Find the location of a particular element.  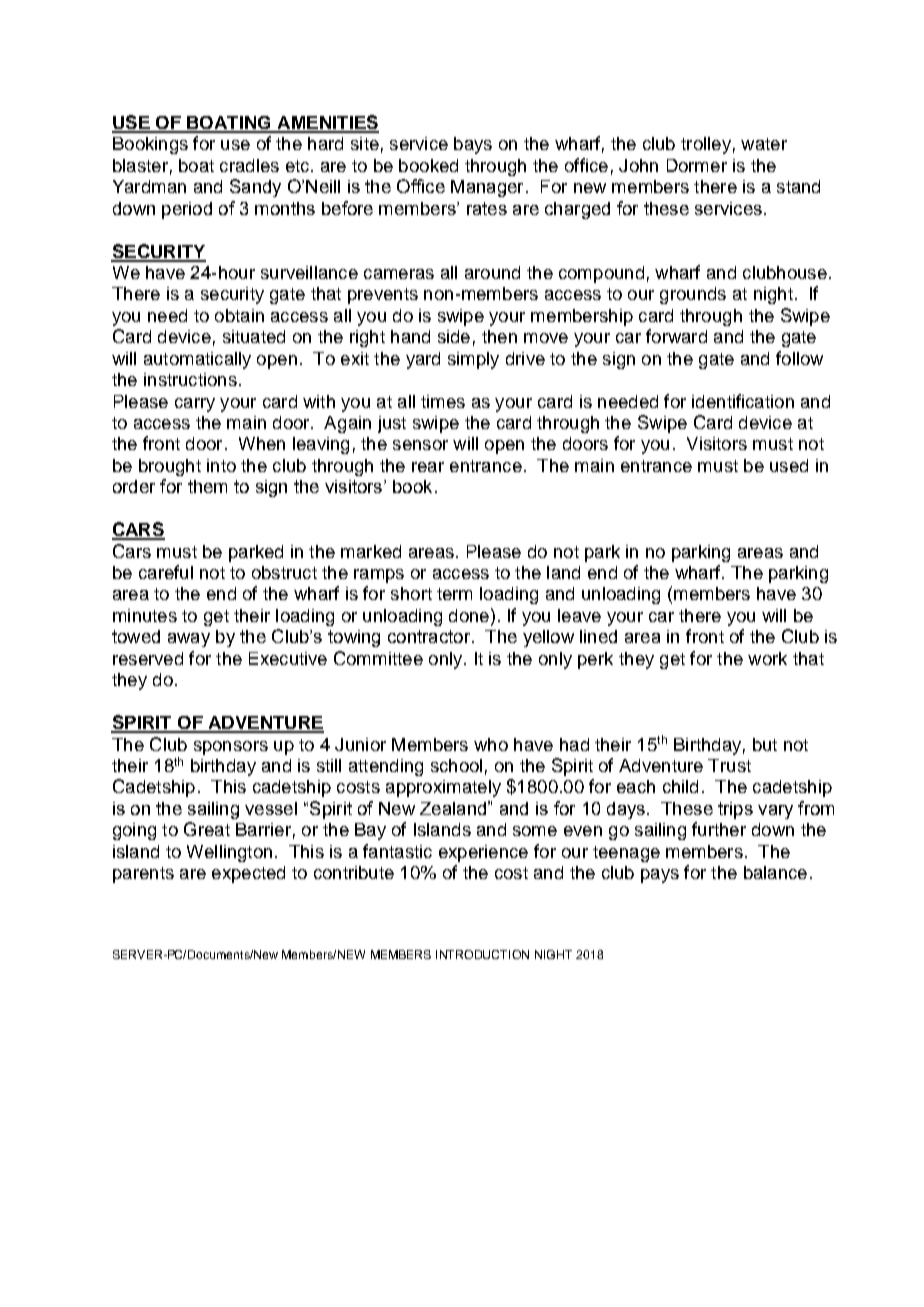

who is located at coordinates (491, 744).
